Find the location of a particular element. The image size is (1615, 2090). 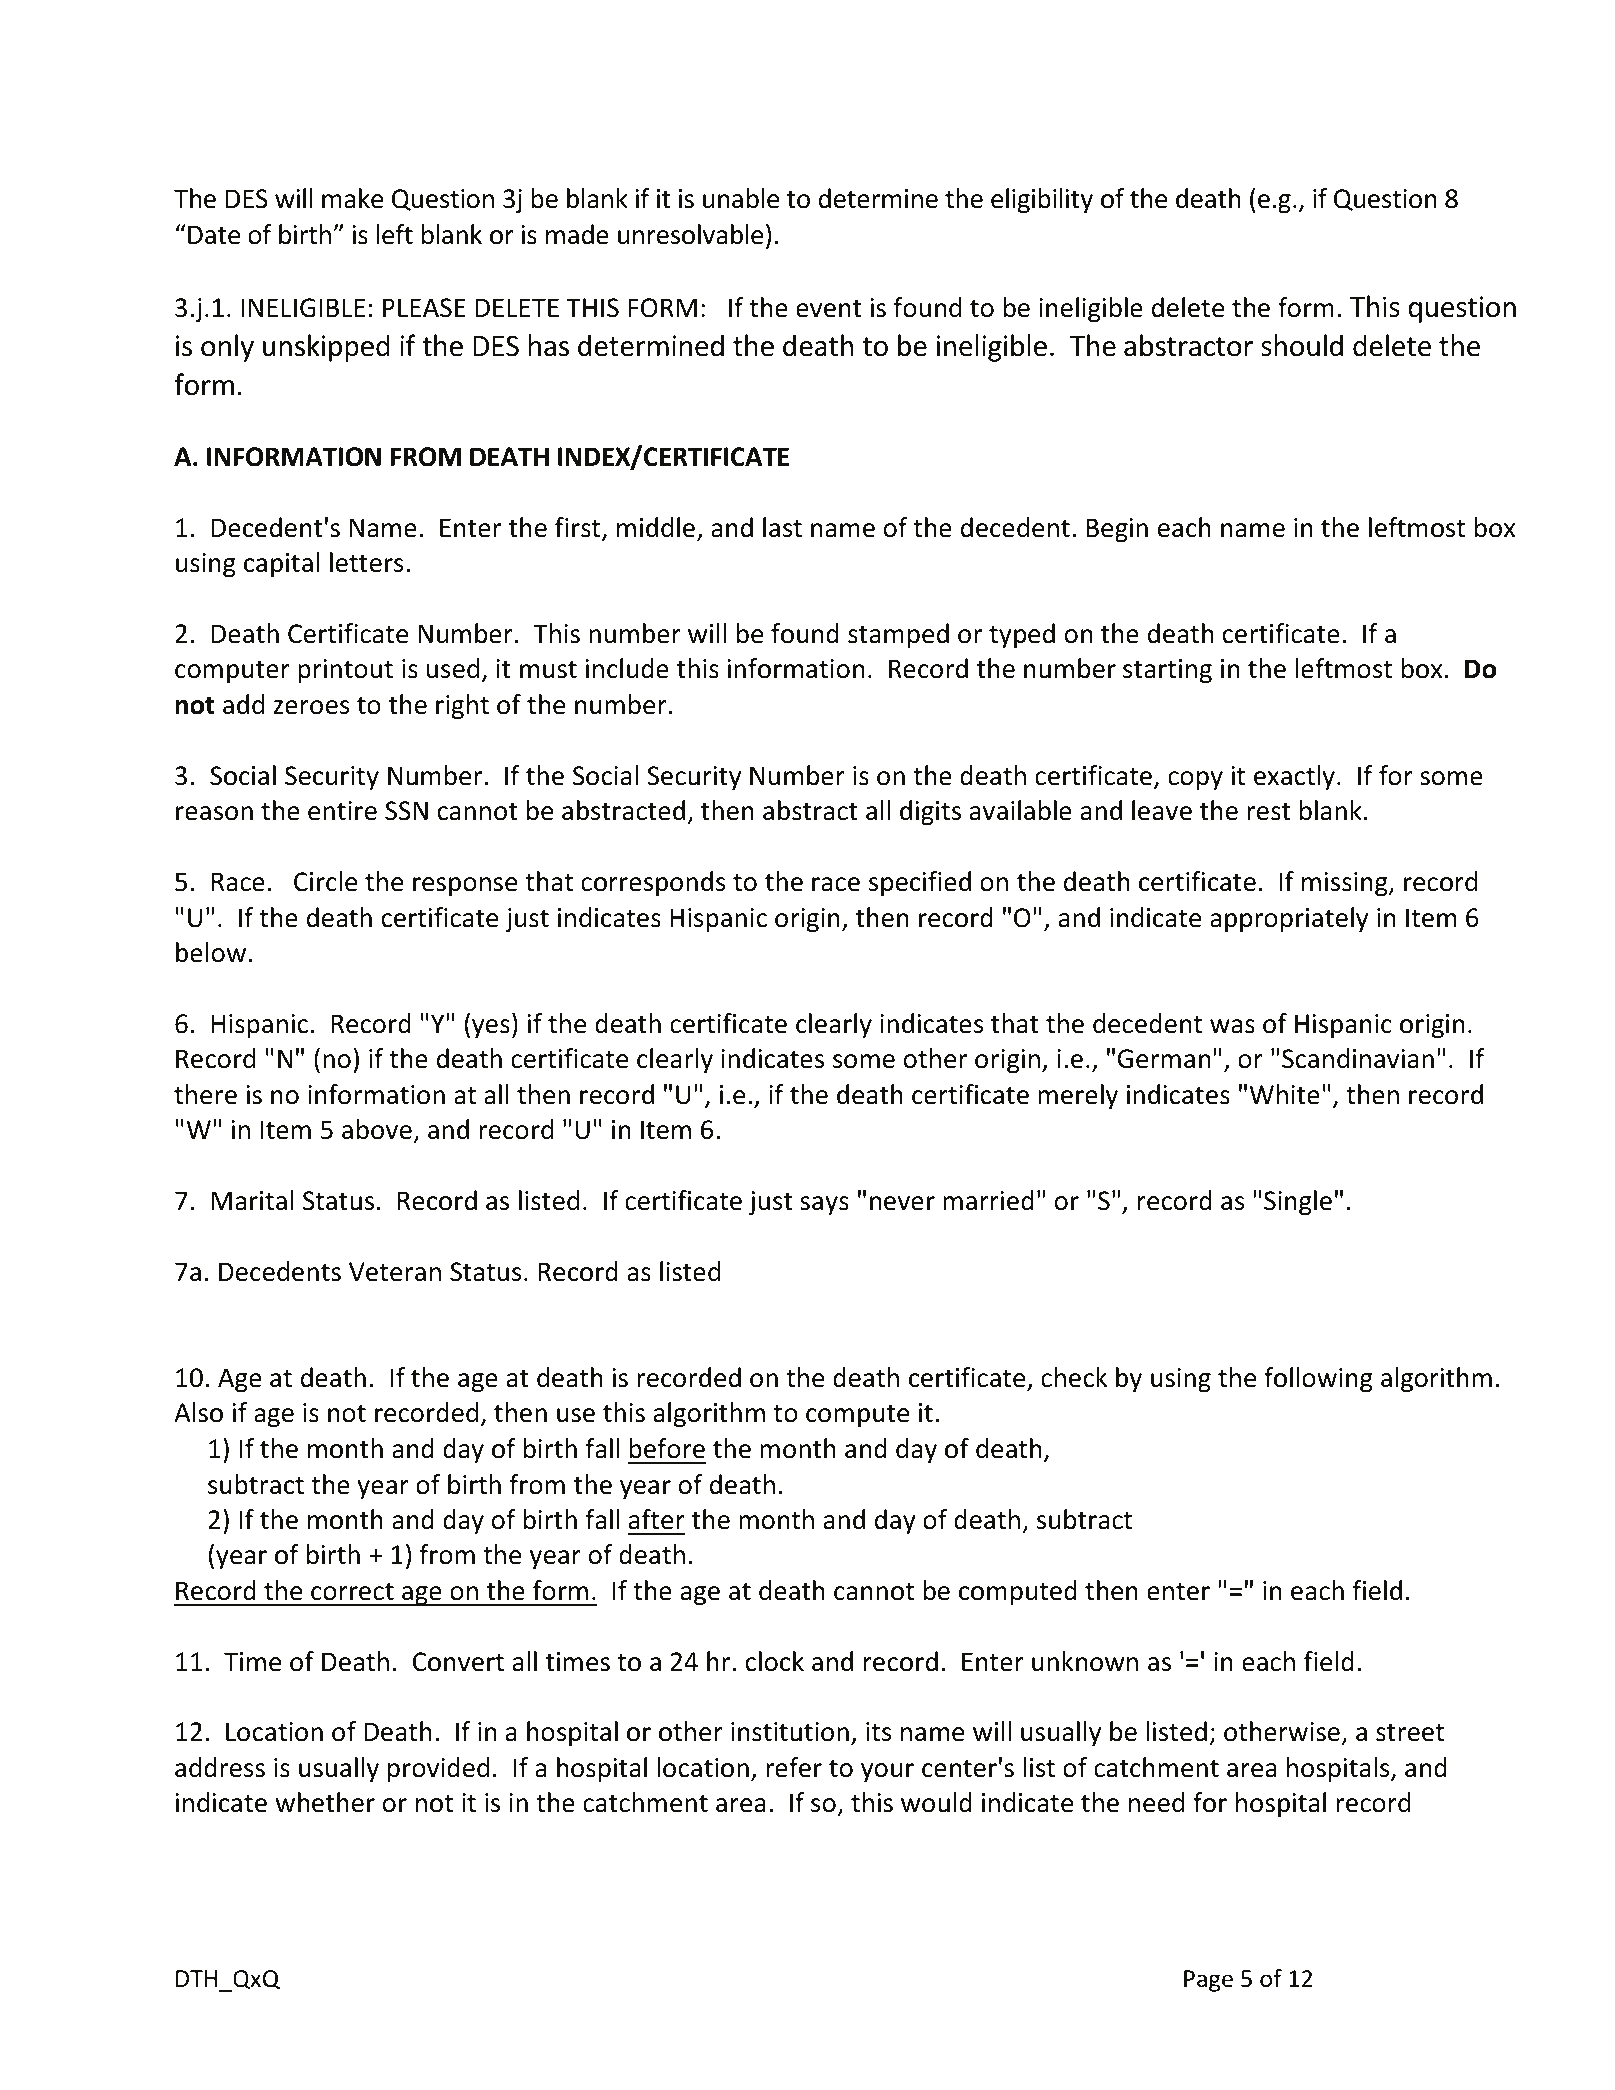

following is located at coordinates (1318, 1379).
